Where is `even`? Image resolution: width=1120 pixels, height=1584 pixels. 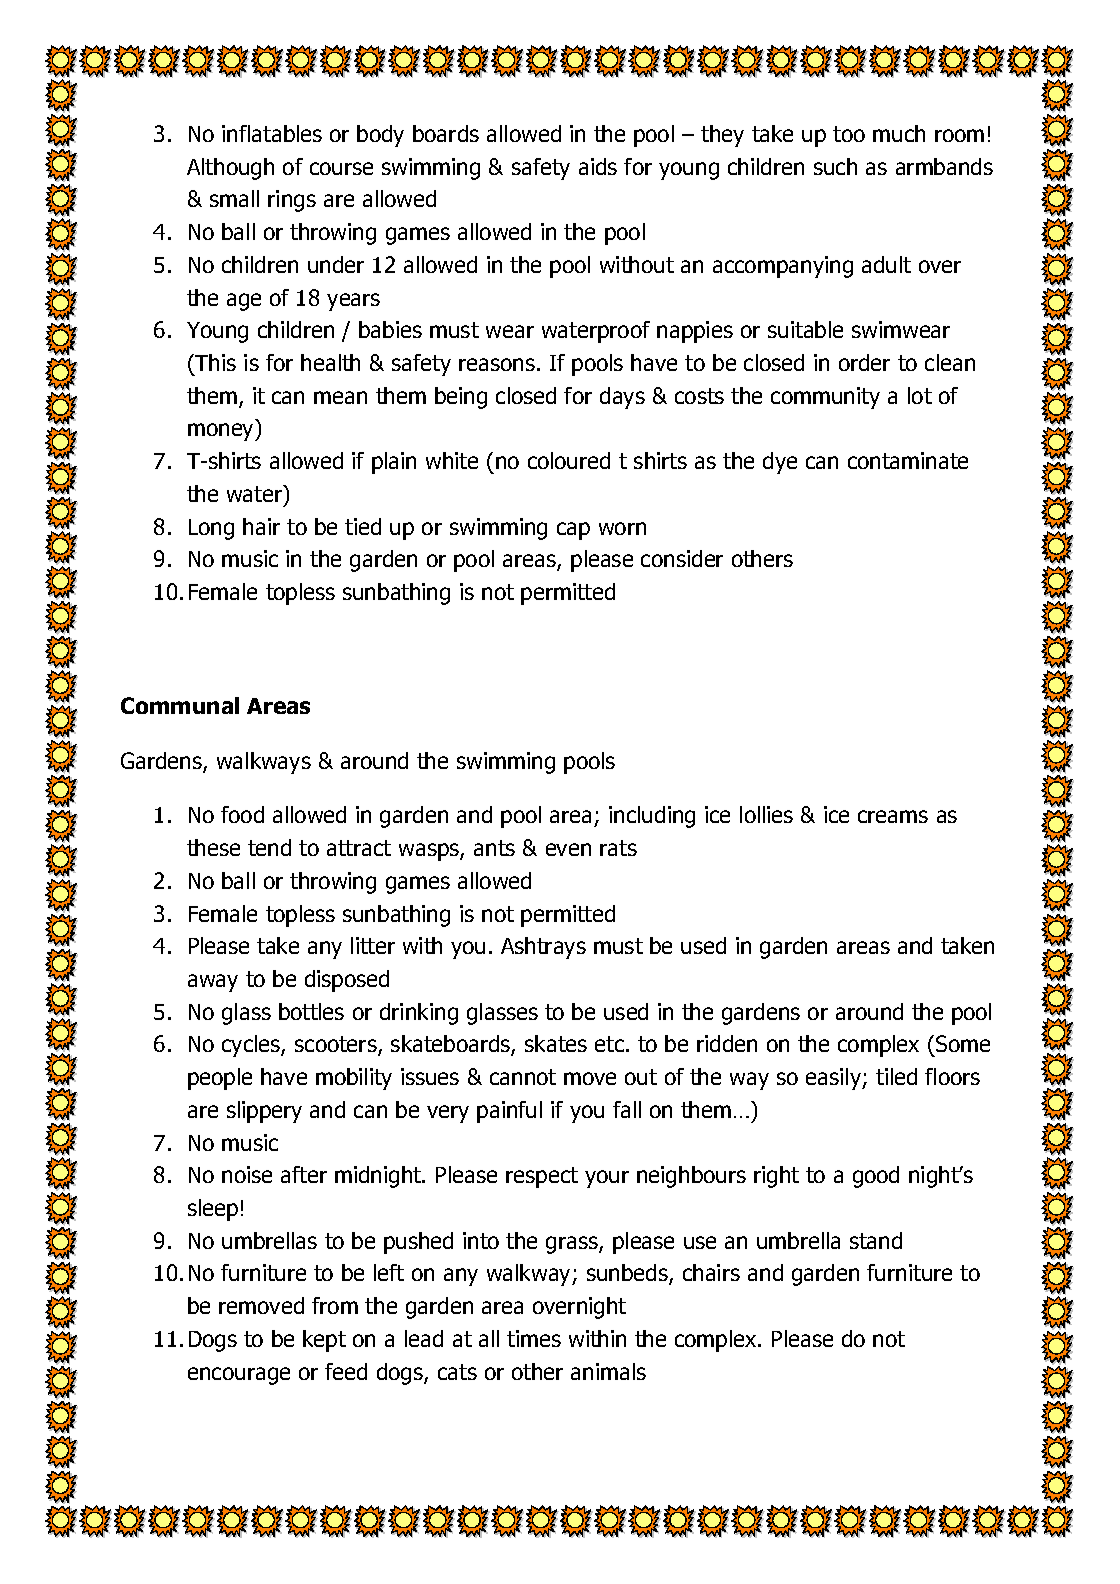 even is located at coordinates (568, 849).
